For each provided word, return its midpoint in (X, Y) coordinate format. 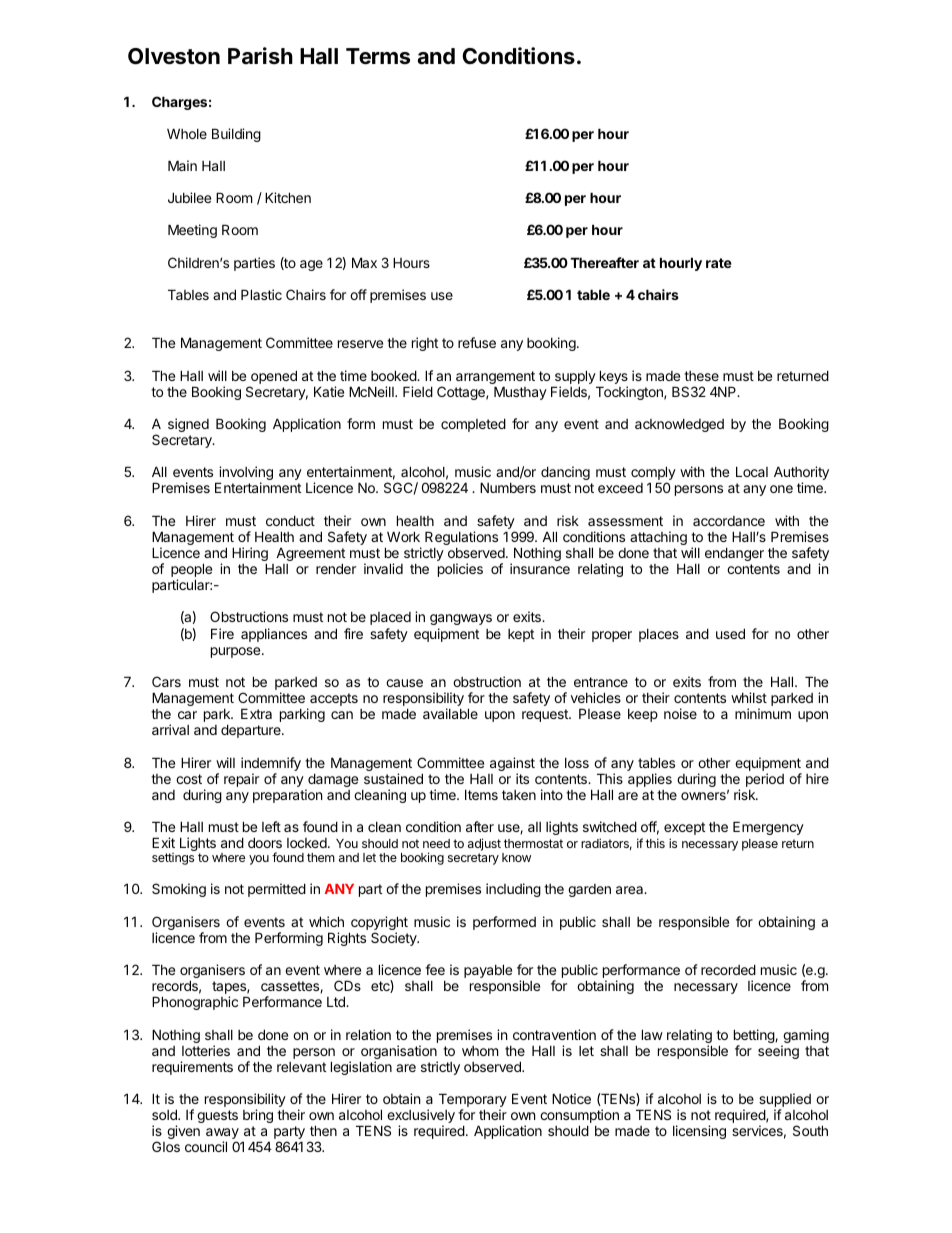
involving (245, 474)
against (512, 765)
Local (752, 471)
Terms (378, 56)
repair (241, 780)
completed (473, 425)
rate (719, 263)
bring (258, 1116)
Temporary (473, 1101)
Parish (260, 55)
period (765, 780)
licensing (699, 1132)
